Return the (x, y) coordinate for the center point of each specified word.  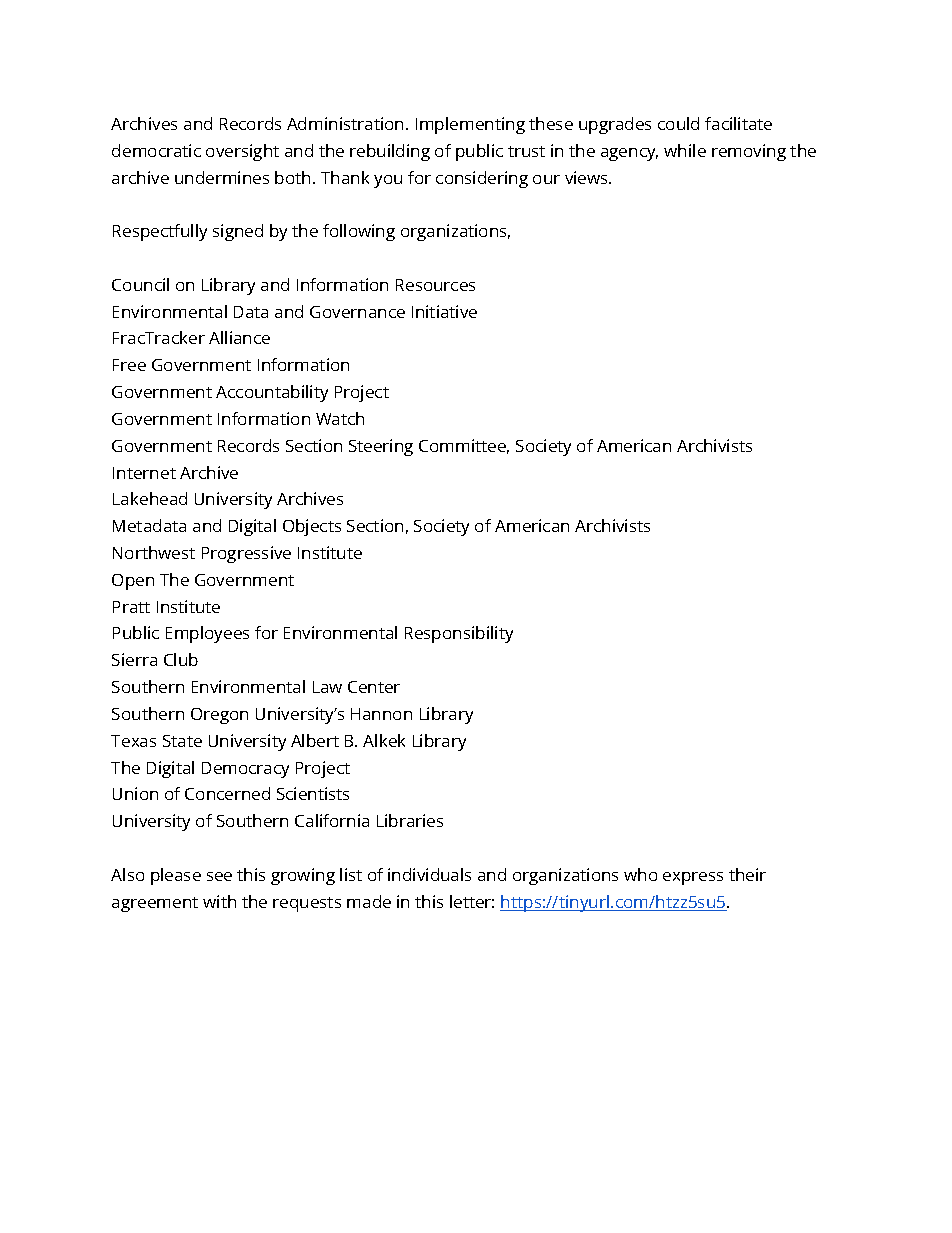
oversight (242, 152)
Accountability (272, 393)
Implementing (470, 125)
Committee (464, 446)
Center (374, 687)
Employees (207, 634)
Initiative (444, 311)
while (685, 150)
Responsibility (459, 634)
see (219, 876)
